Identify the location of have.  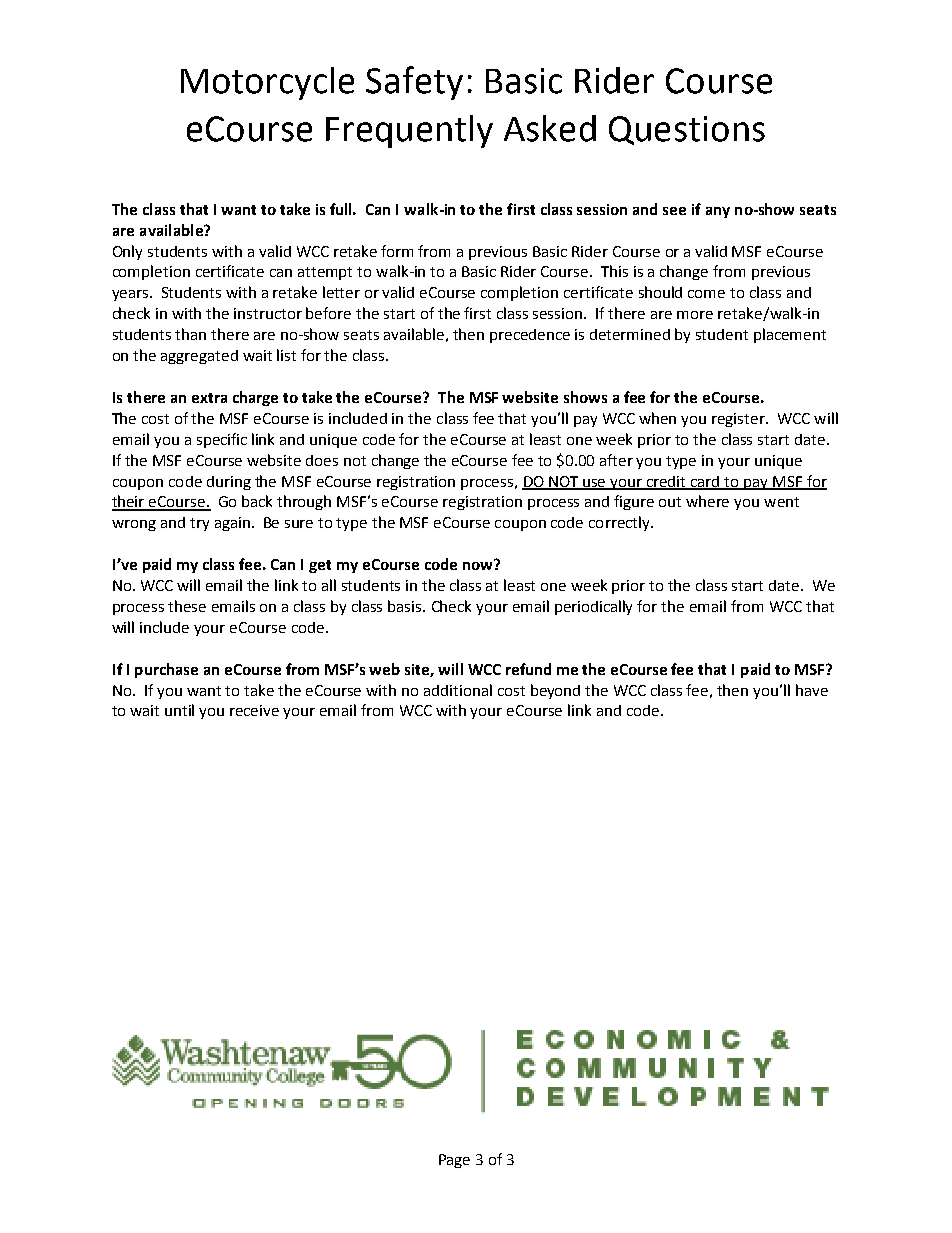
(812, 690).
